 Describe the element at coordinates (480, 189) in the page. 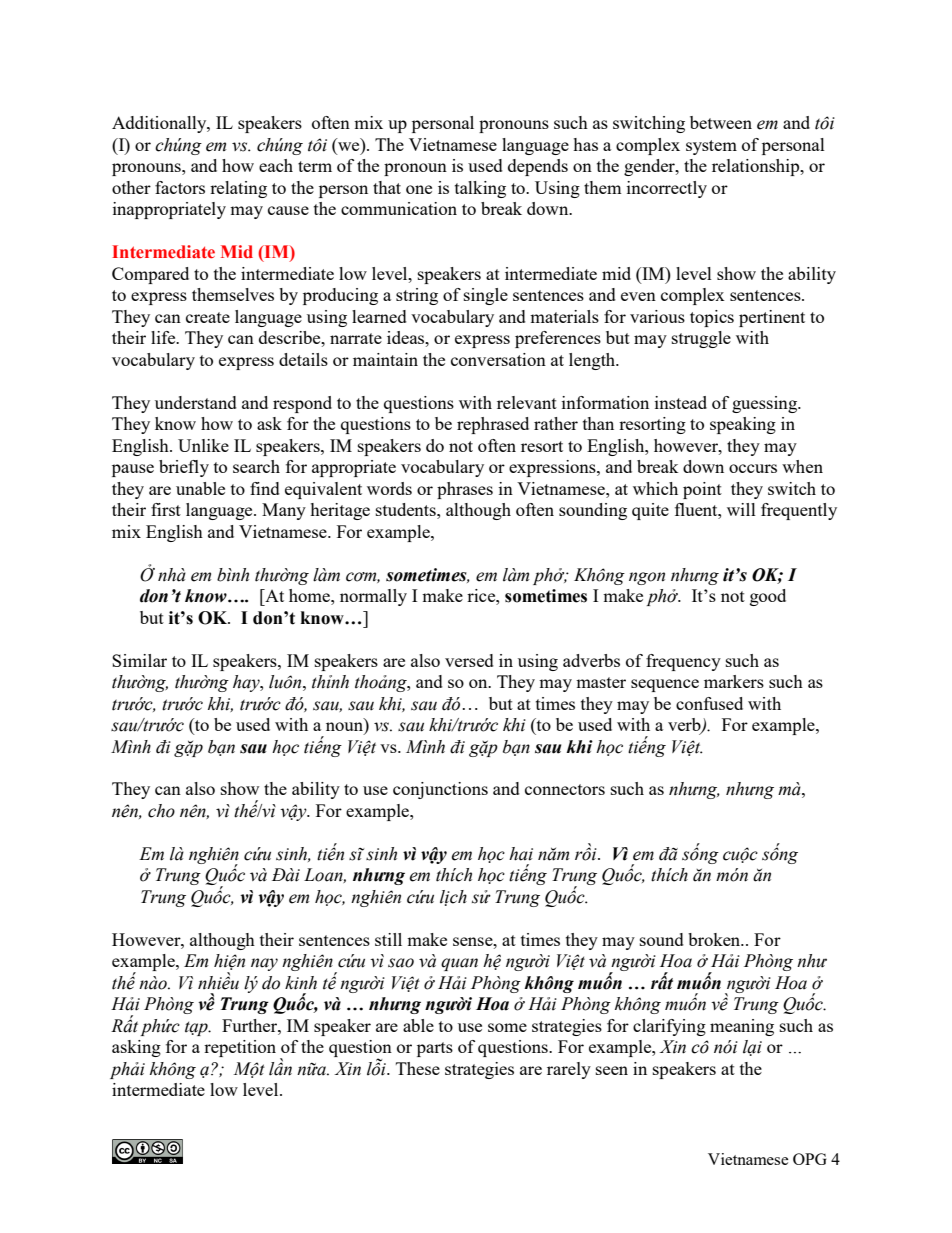

I see `talking` at that location.
